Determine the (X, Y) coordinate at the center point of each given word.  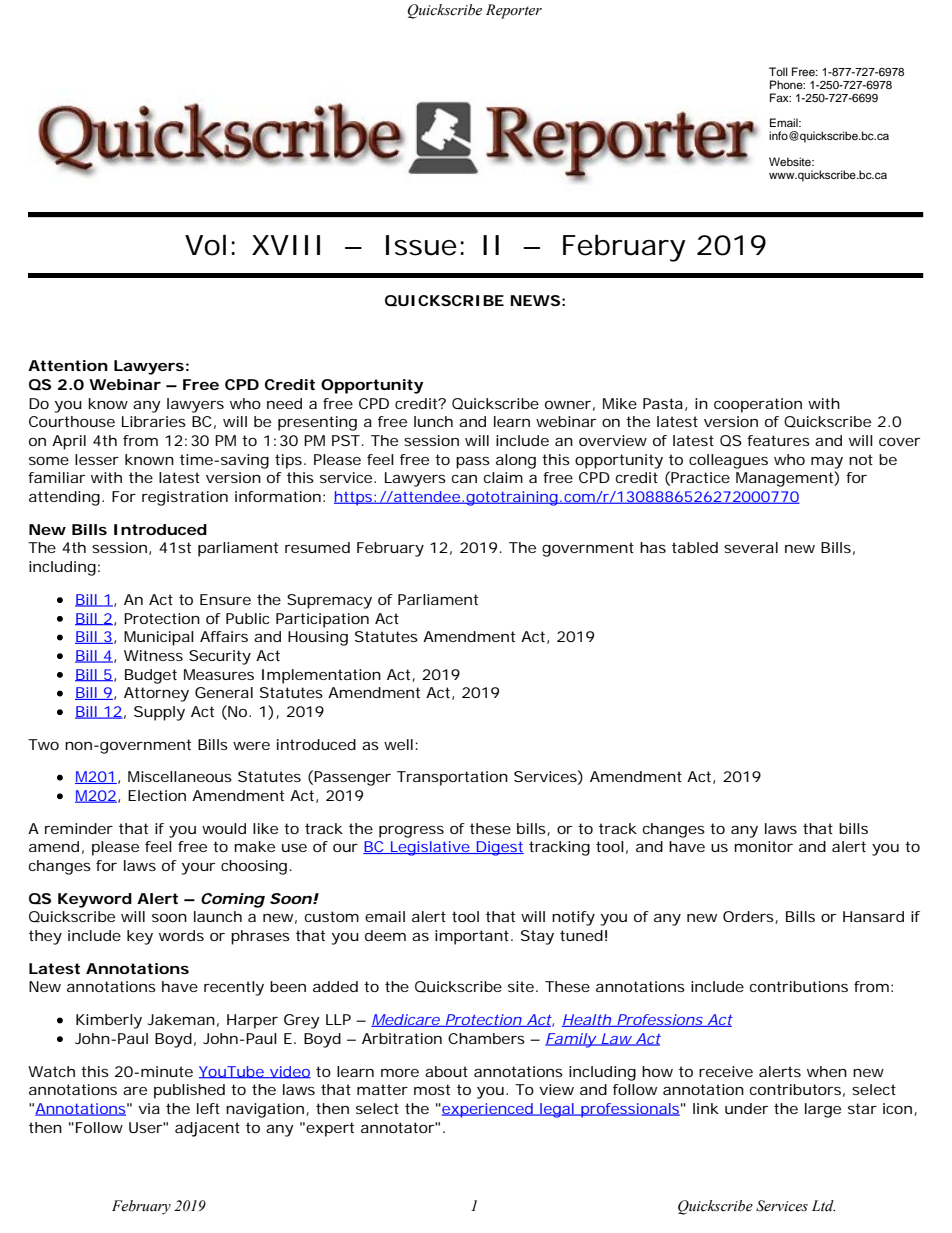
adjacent (207, 1129)
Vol (205, 245)
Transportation (452, 778)
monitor (763, 846)
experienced (487, 1110)
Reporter (514, 11)
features (778, 440)
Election (157, 795)
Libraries (154, 421)
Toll (778, 71)
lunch (433, 421)
